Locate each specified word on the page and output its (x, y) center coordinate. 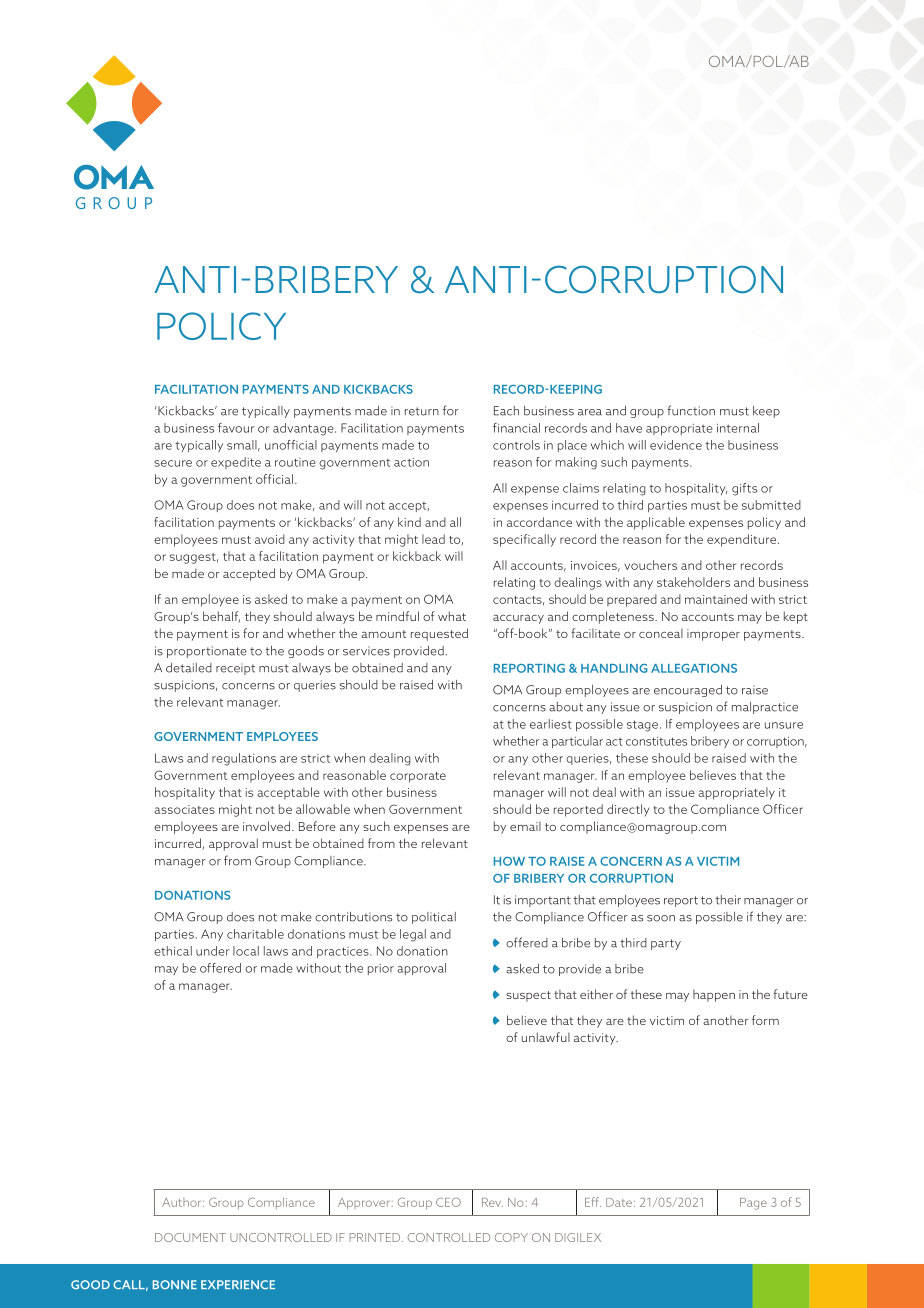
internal (738, 428)
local (246, 951)
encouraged (688, 691)
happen (714, 996)
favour (236, 428)
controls (516, 445)
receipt (235, 669)
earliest (551, 724)
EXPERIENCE (238, 1285)
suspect (528, 996)
